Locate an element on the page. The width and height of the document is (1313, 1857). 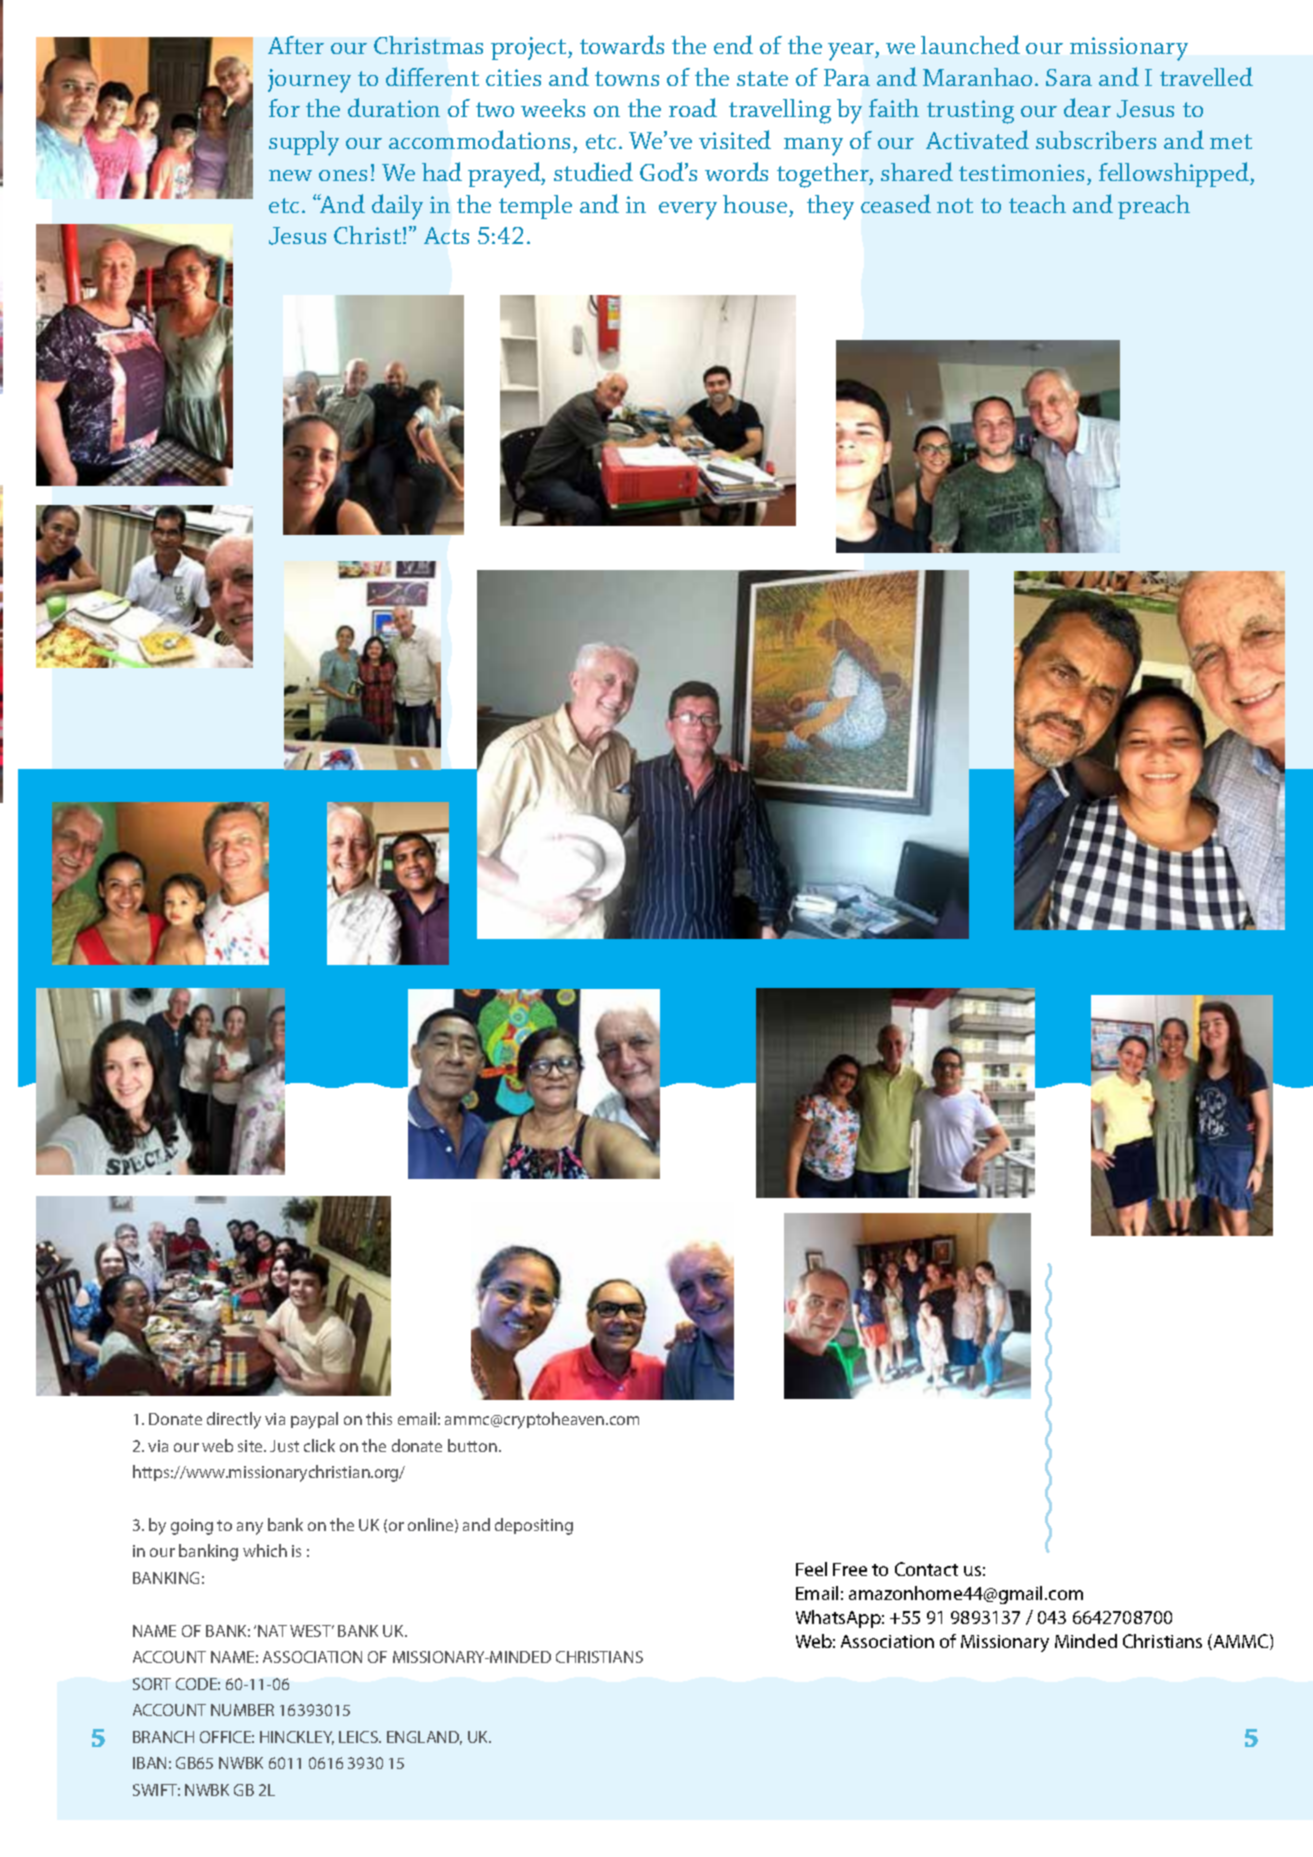
Feel is located at coordinates (811, 1569).
